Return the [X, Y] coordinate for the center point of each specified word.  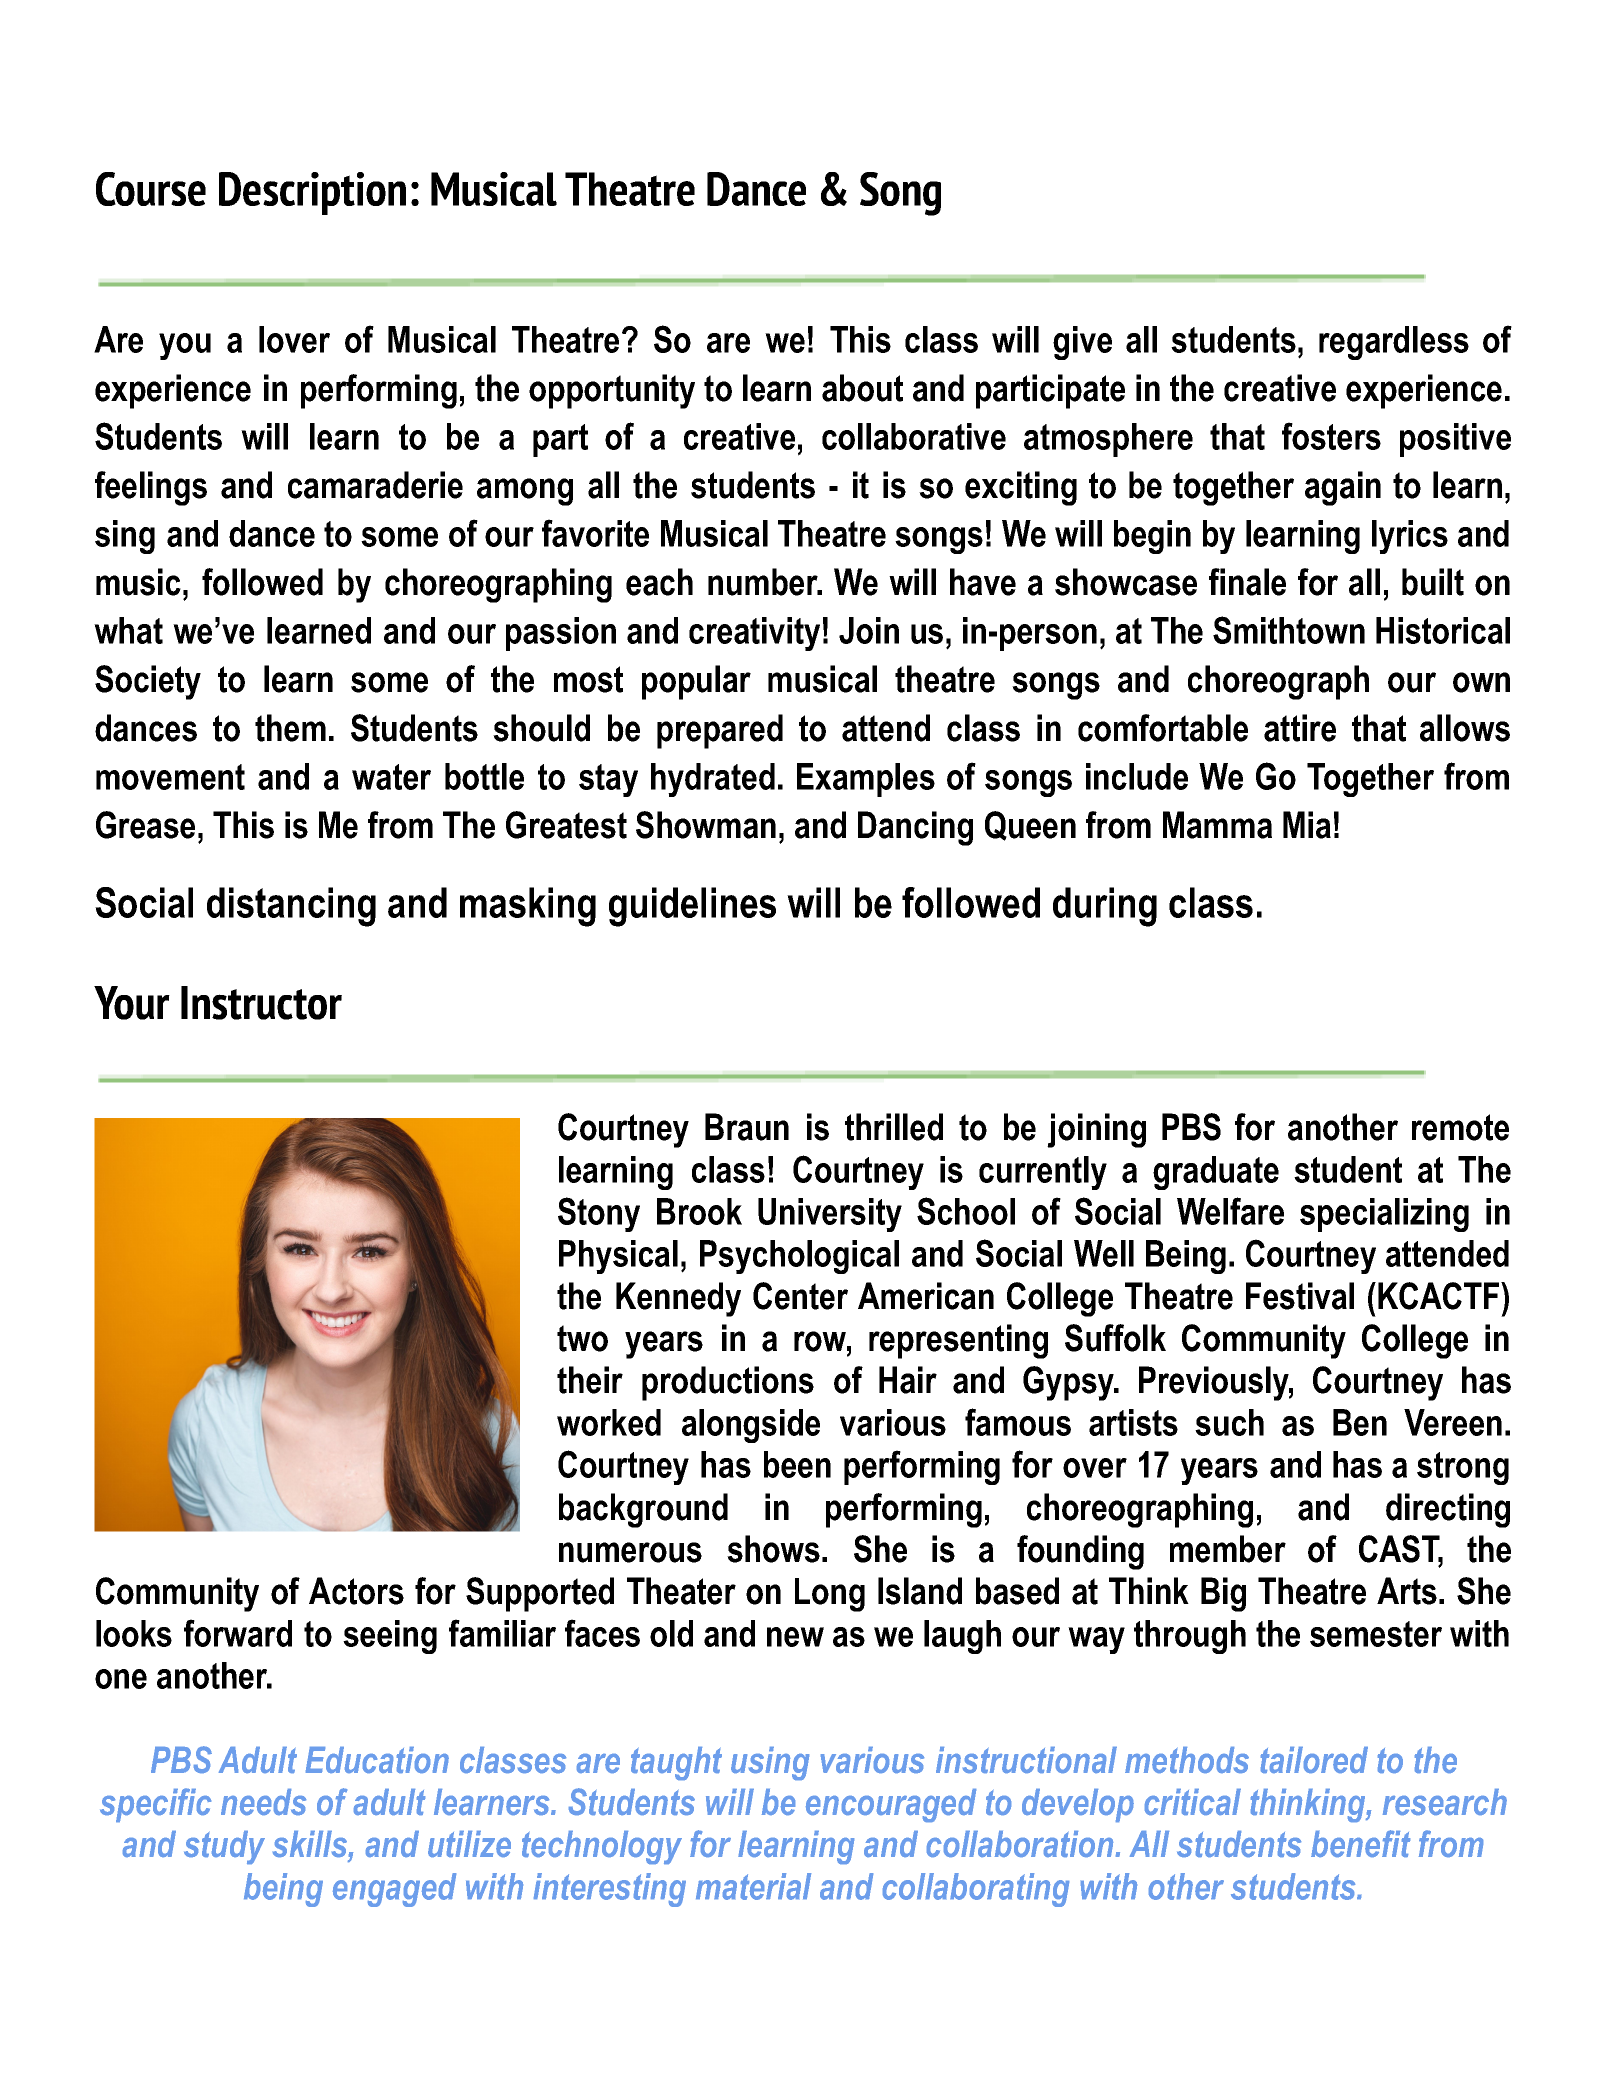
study [224, 1847]
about [862, 388]
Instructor [261, 1003]
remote [1460, 1127]
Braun [747, 1127]
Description [312, 193]
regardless [1394, 343]
